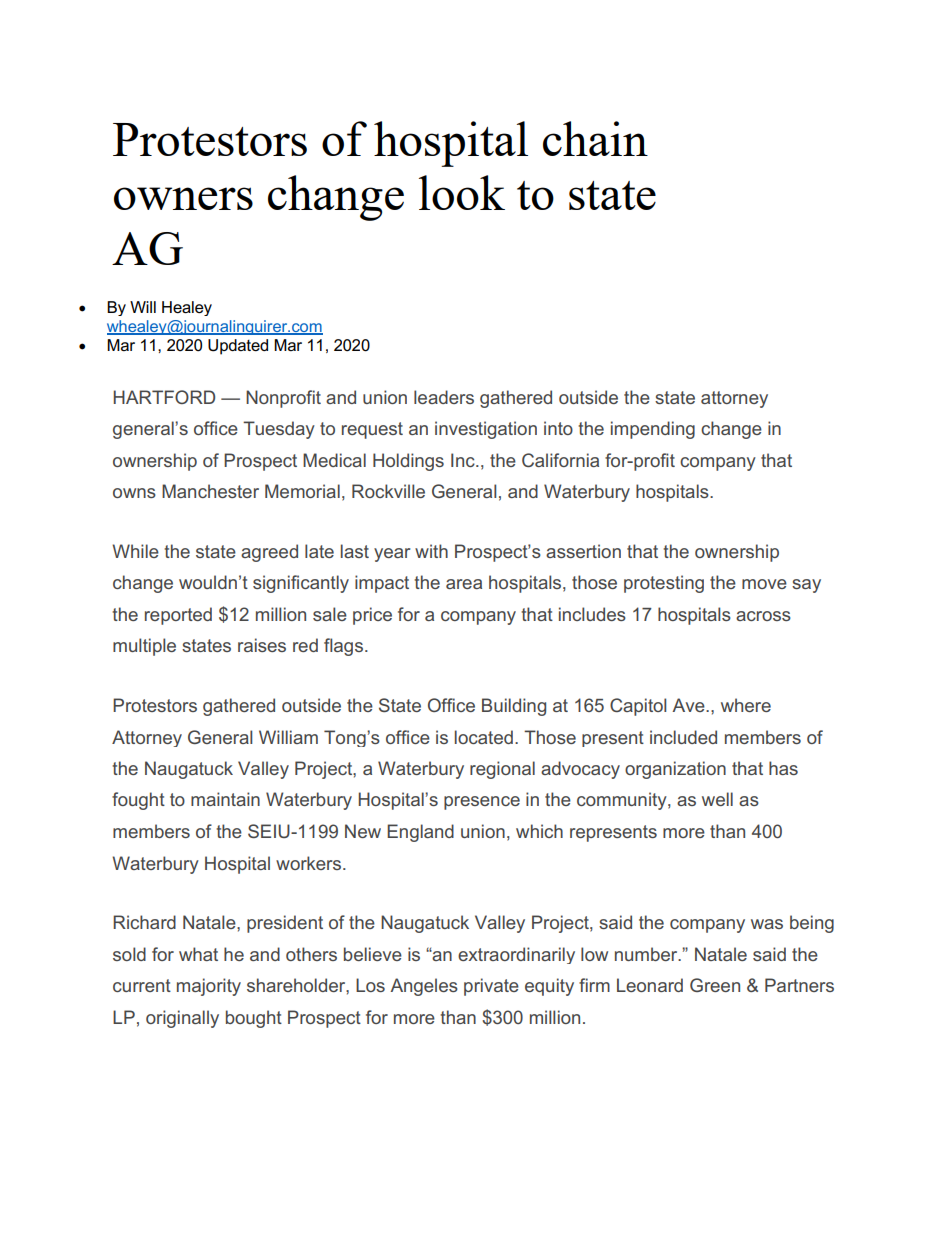  Describe the element at coordinates (491, 987) in the screenshot. I see `private` at that location.
